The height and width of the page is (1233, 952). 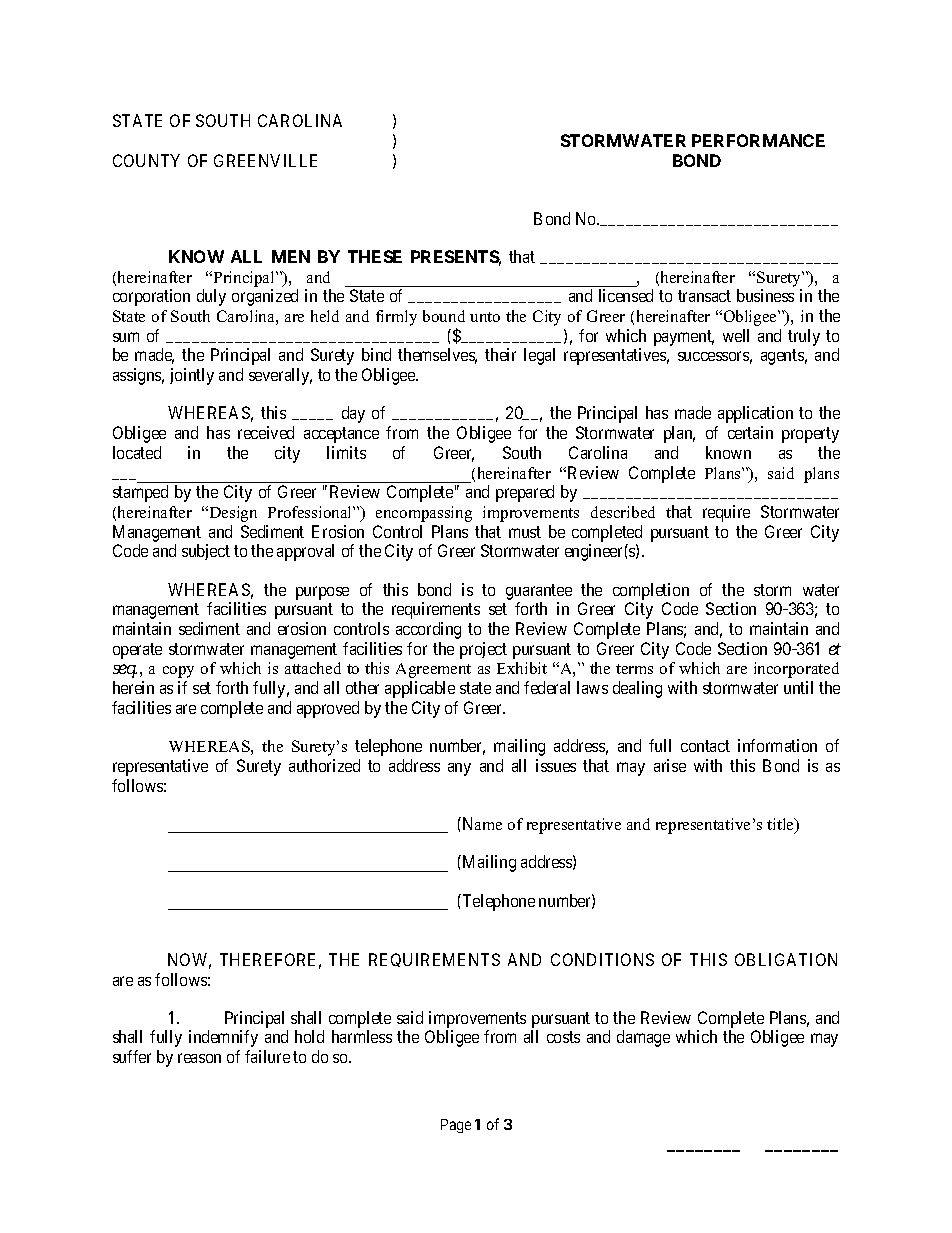 I want to click on Page, so click(x=456, y=1126).
